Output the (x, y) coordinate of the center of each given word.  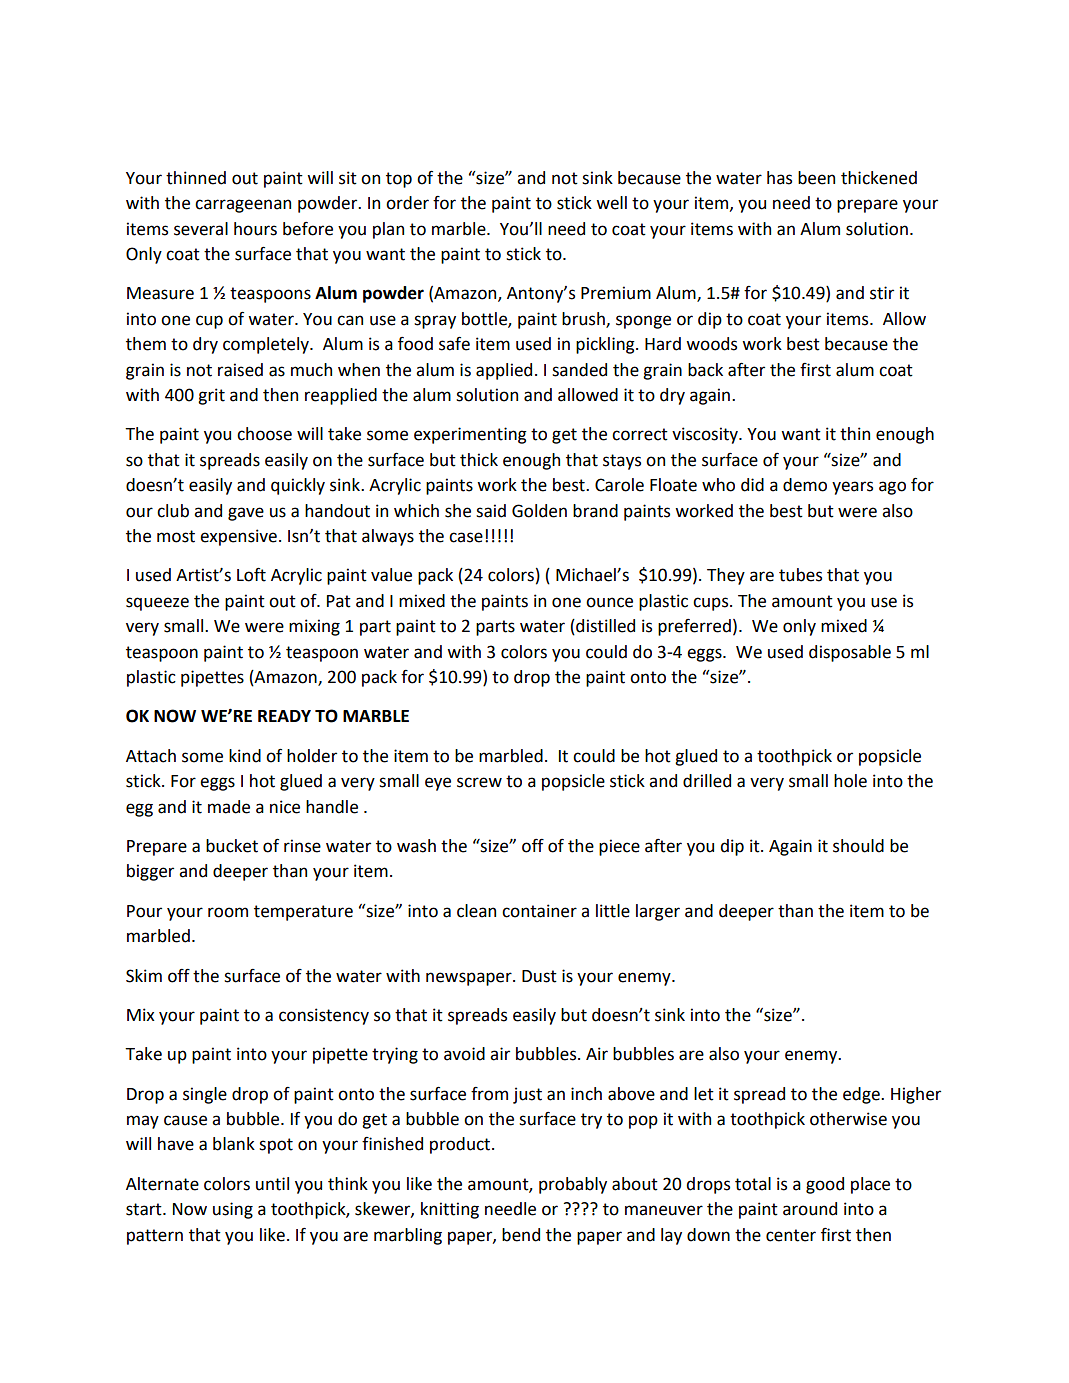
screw (479, 782)
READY (284, 716)
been (816, 178)
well (611, 203)
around (810, 1209)
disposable (850, 653)
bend (521, 1235)
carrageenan (243, 206)
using (233, 1210)
